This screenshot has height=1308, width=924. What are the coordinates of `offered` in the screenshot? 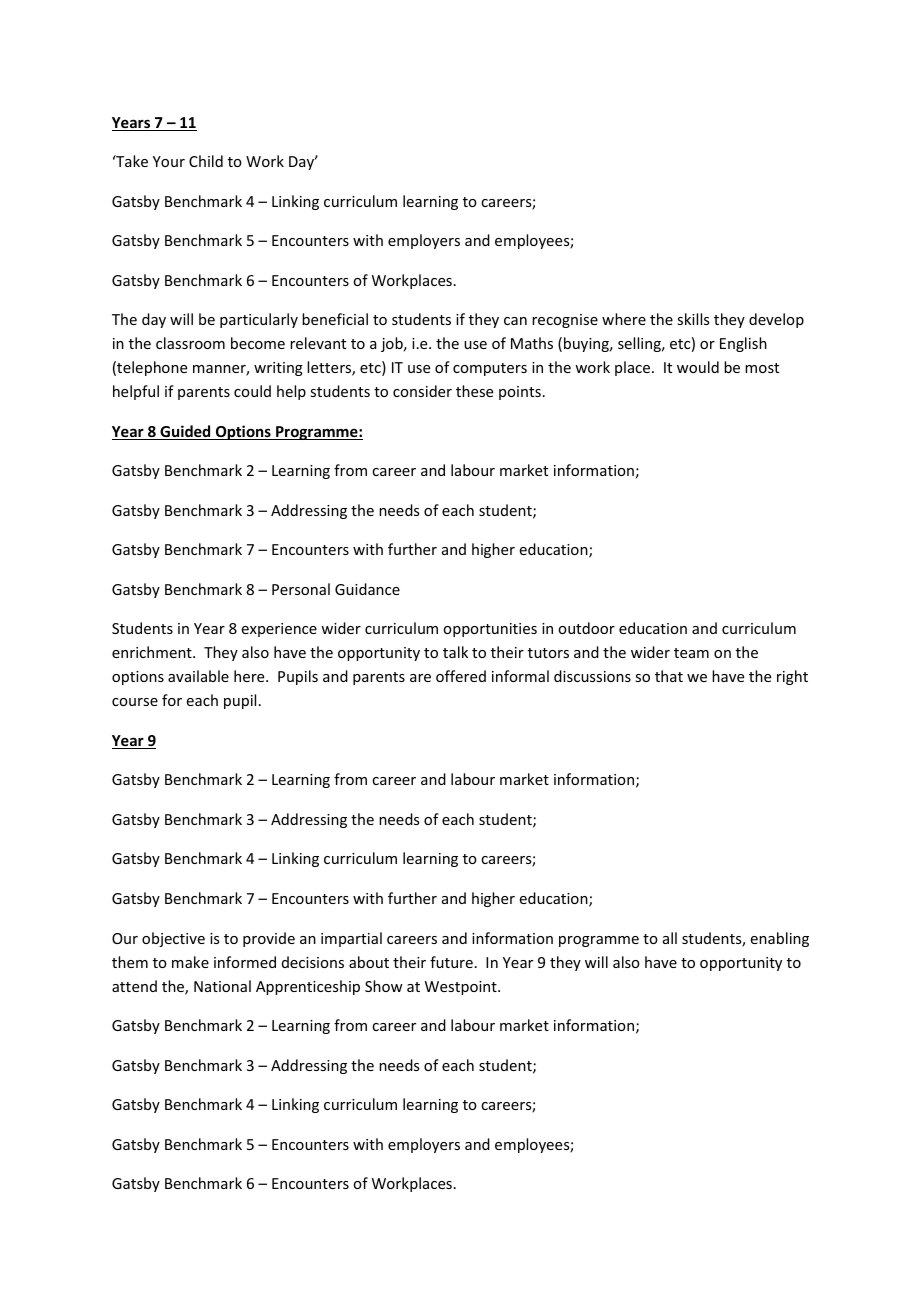 It's located at (461, 676).
